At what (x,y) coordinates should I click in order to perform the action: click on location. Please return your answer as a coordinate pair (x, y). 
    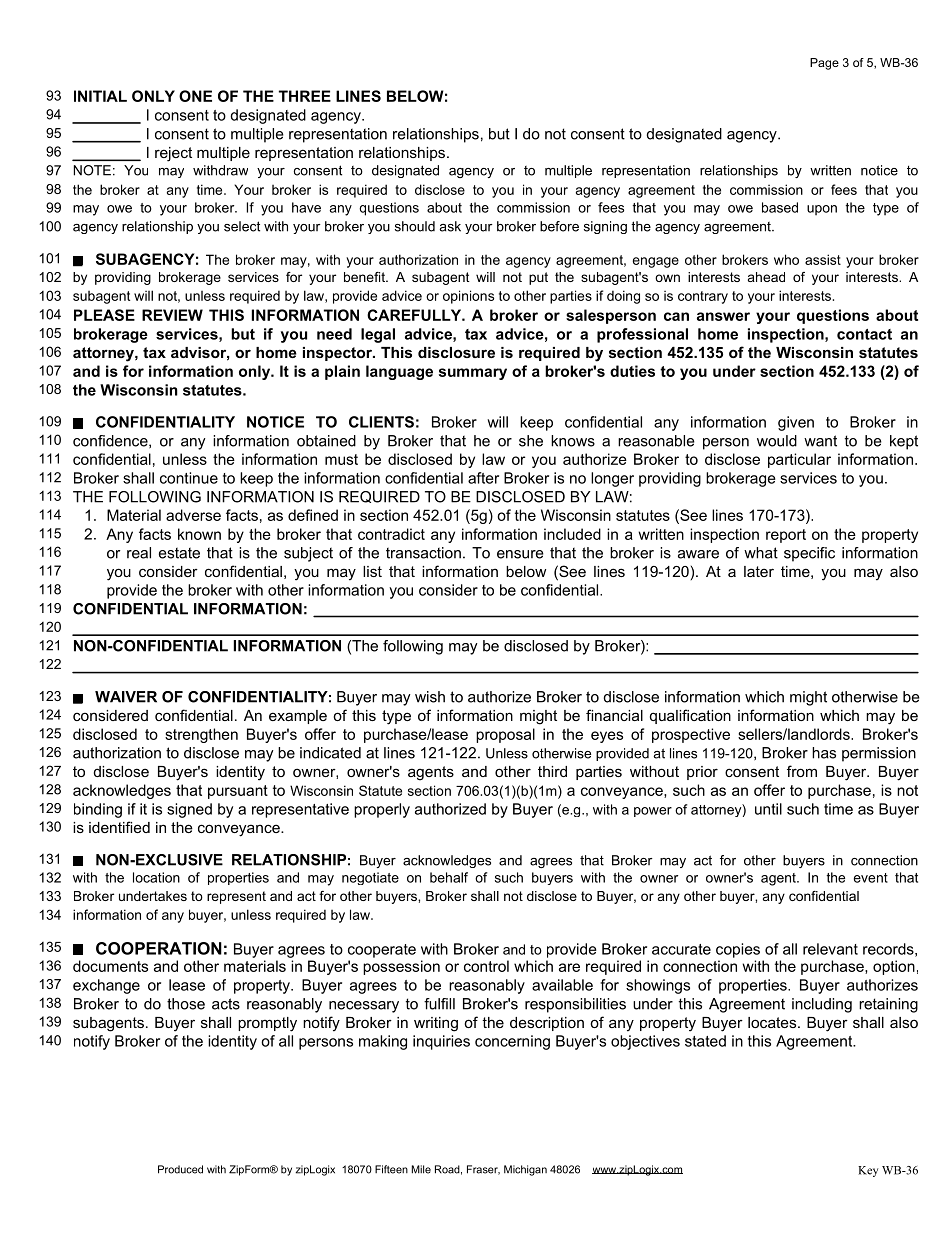
    Looking at the image, I should click on (156, 877).
